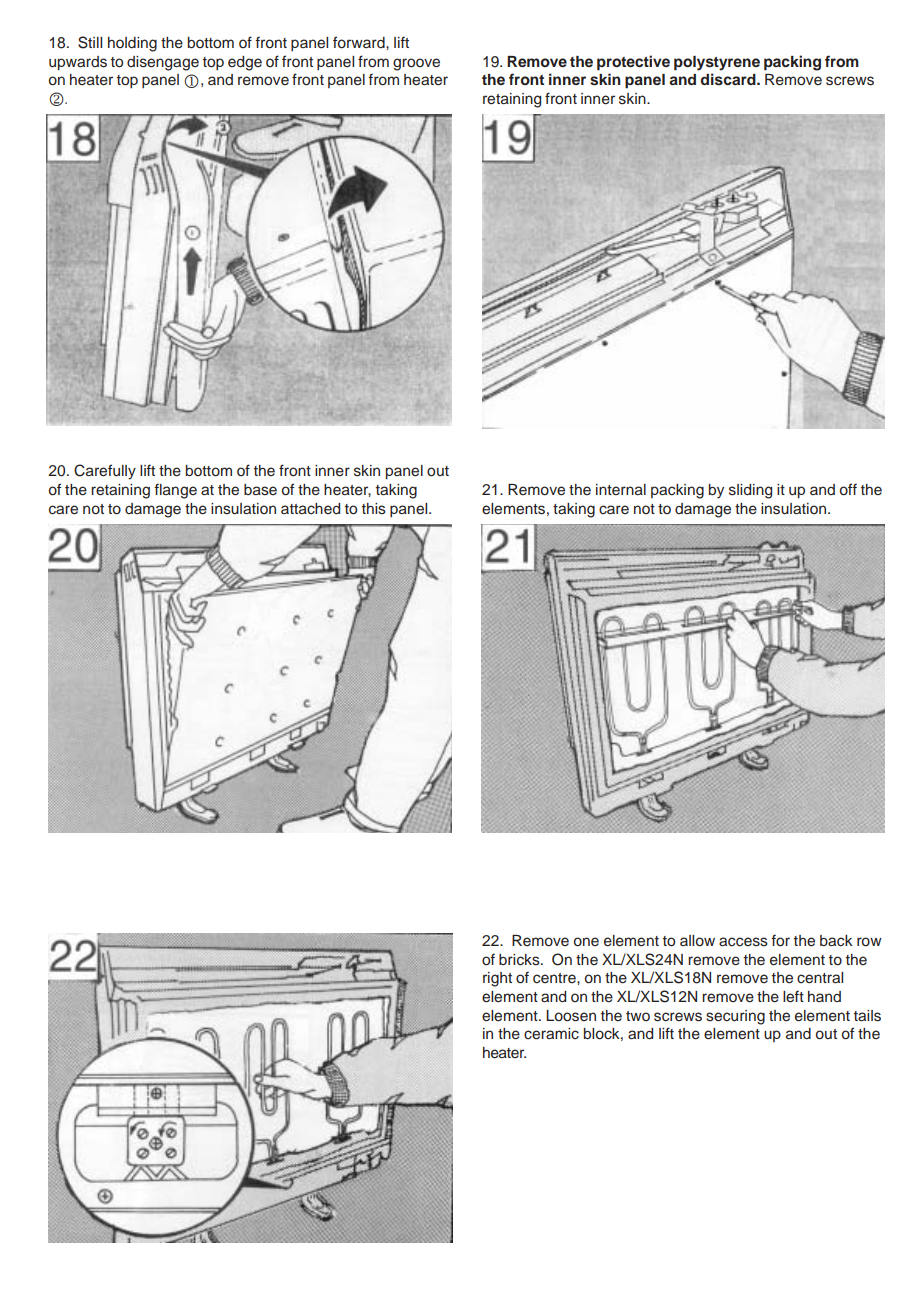  What do you see at coordinates (750, 491) in the document?
I see `sliding` at bounding box center [750, 491].
